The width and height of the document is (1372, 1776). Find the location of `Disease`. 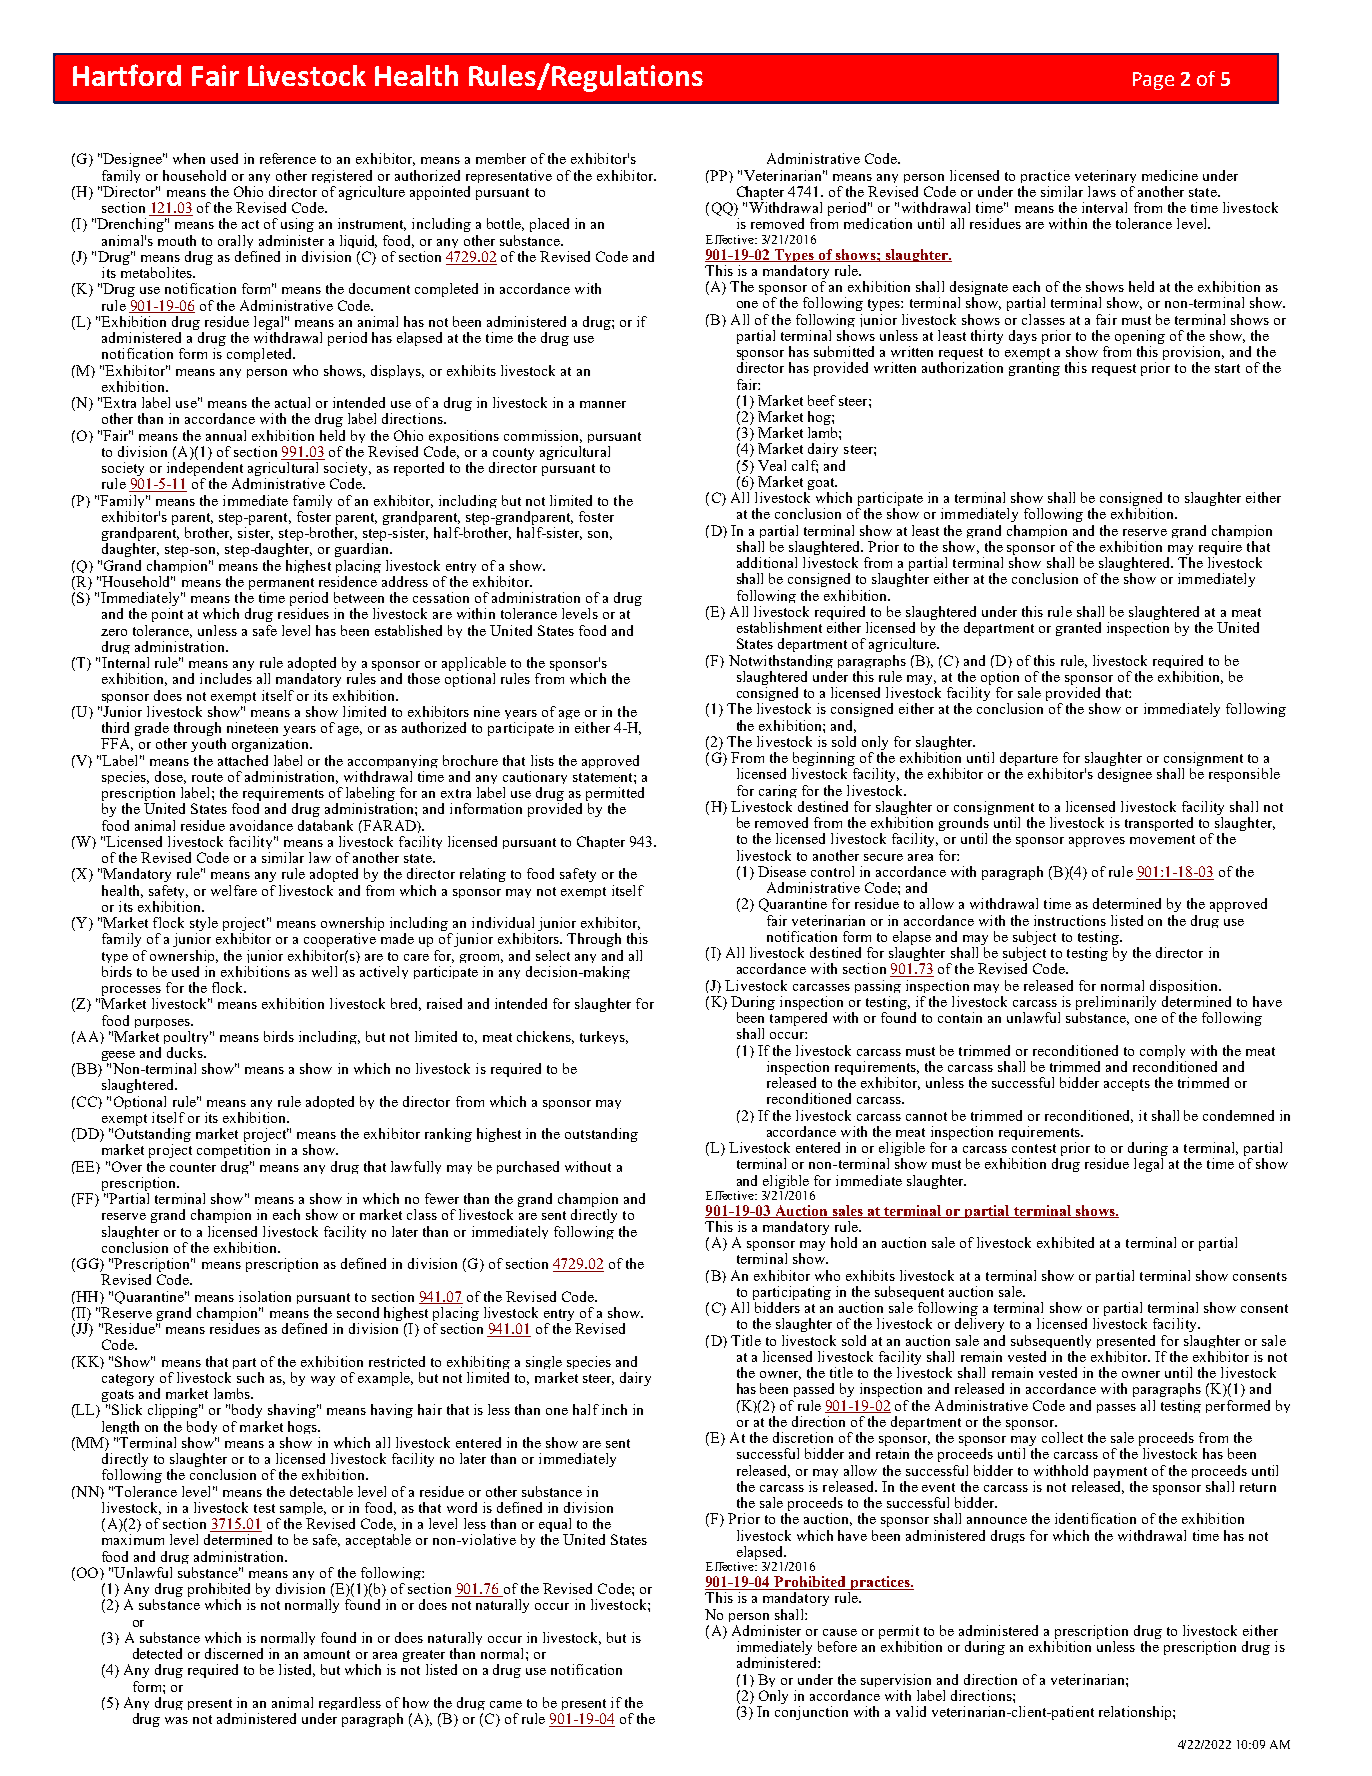

Disease is located at coordinates (782, 871).
